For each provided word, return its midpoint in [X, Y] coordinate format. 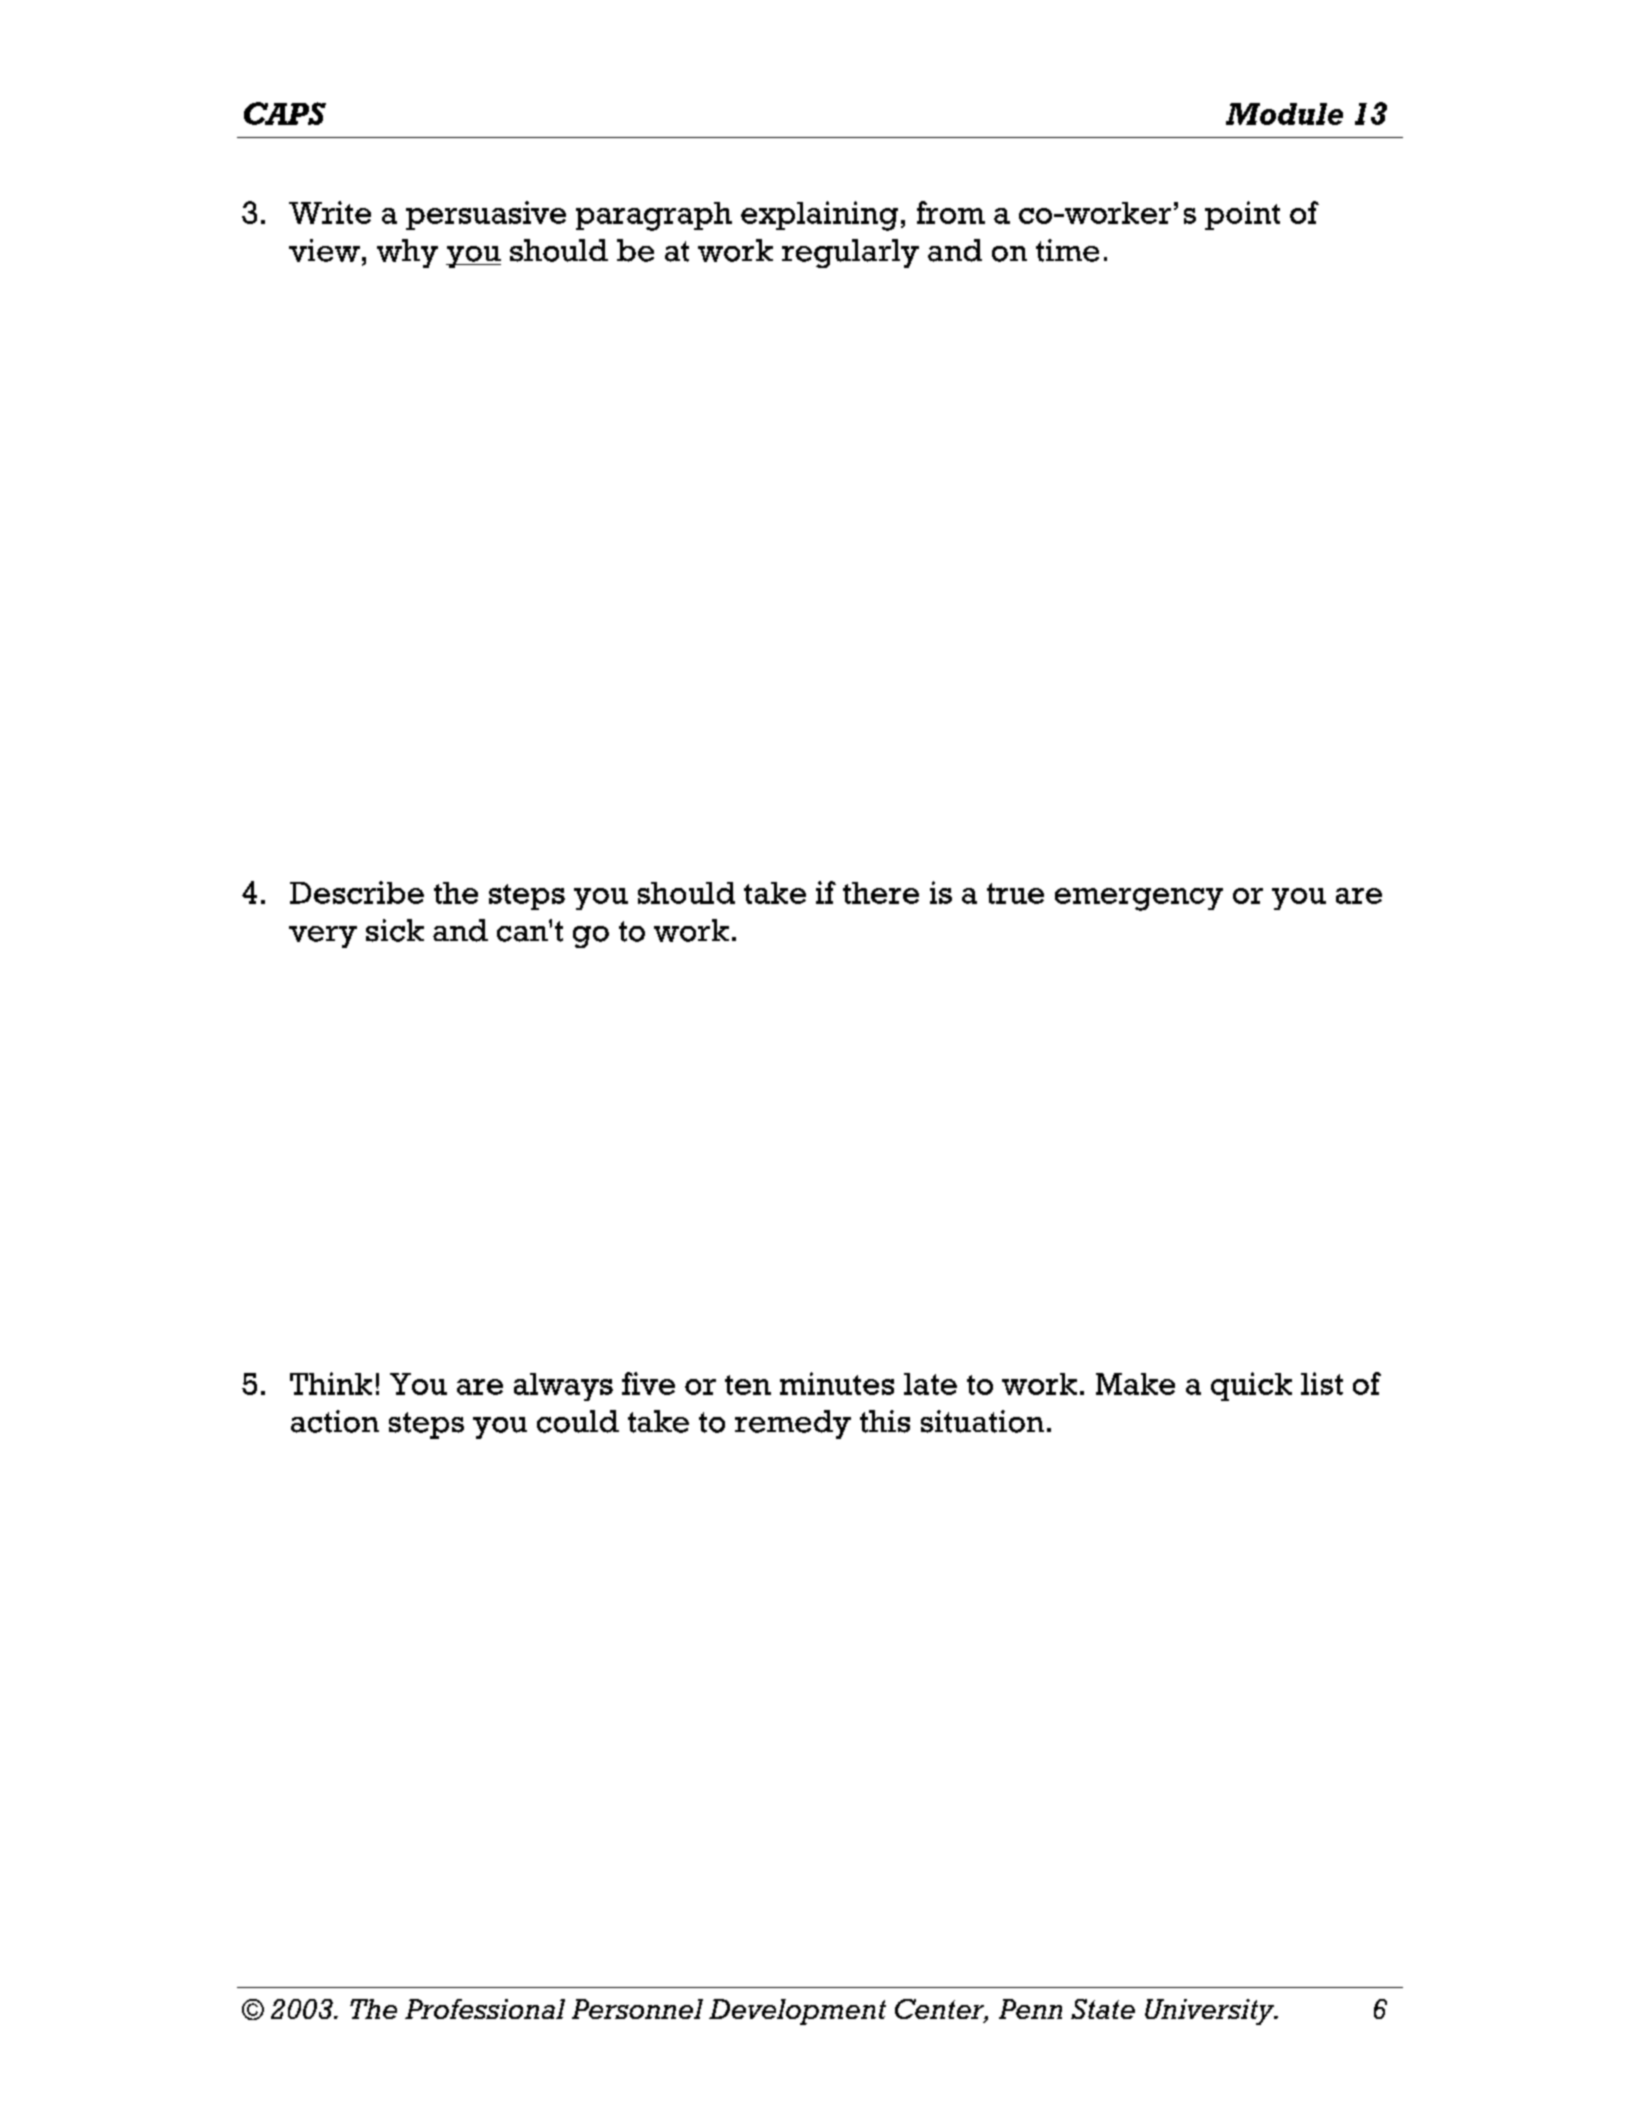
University [1211, 2012]
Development [797, 2012]
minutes [837, 1383]
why [407, 253]
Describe [357, 892]
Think [331, 1383]
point [1242, 215]
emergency [1139, 899]
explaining [819, 216]
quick [1251, 1386]
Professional [485, 2009]
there [881, 893]
